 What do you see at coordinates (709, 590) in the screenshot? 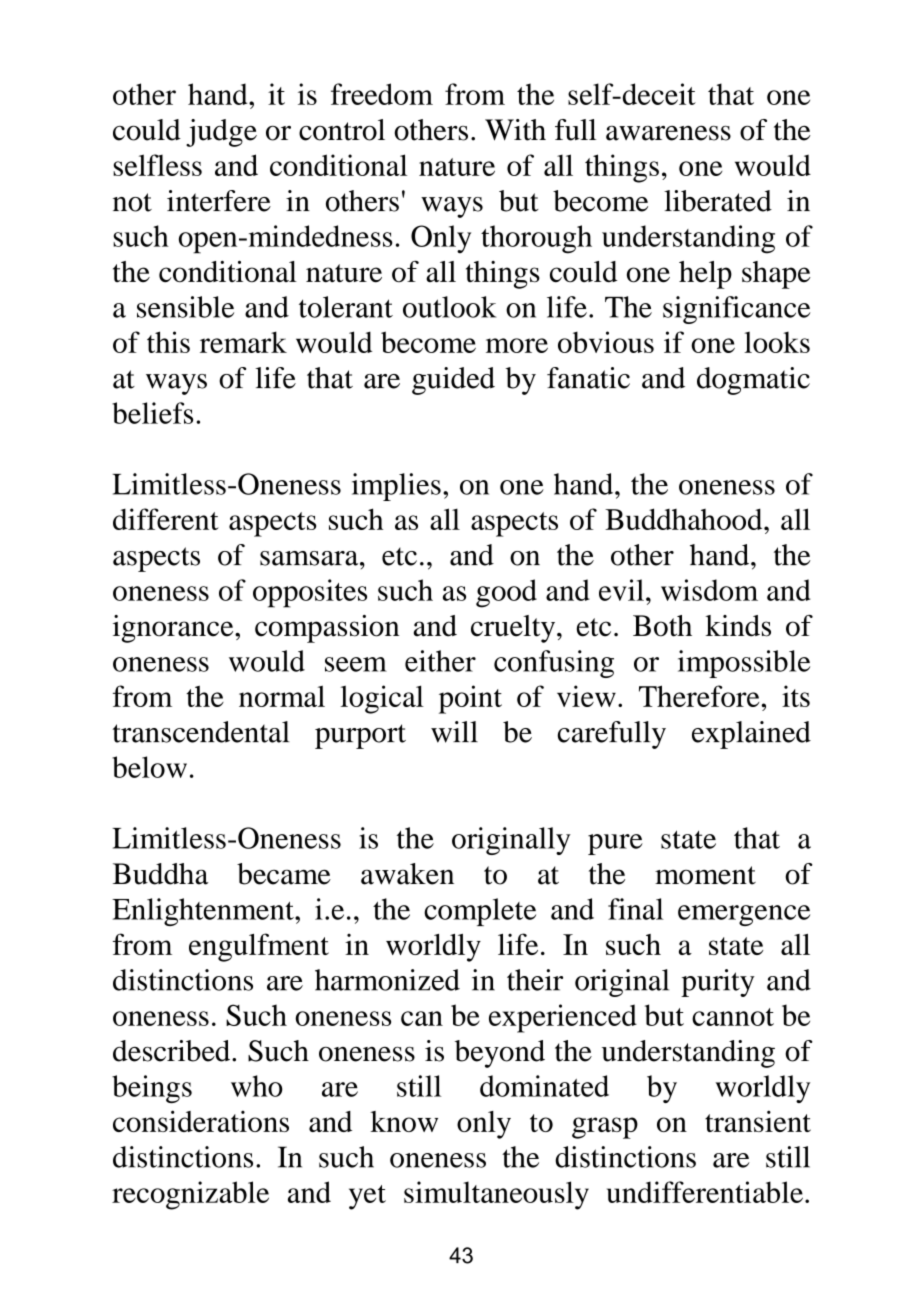
I see `wisdom` at bounding box center [709, 590].
